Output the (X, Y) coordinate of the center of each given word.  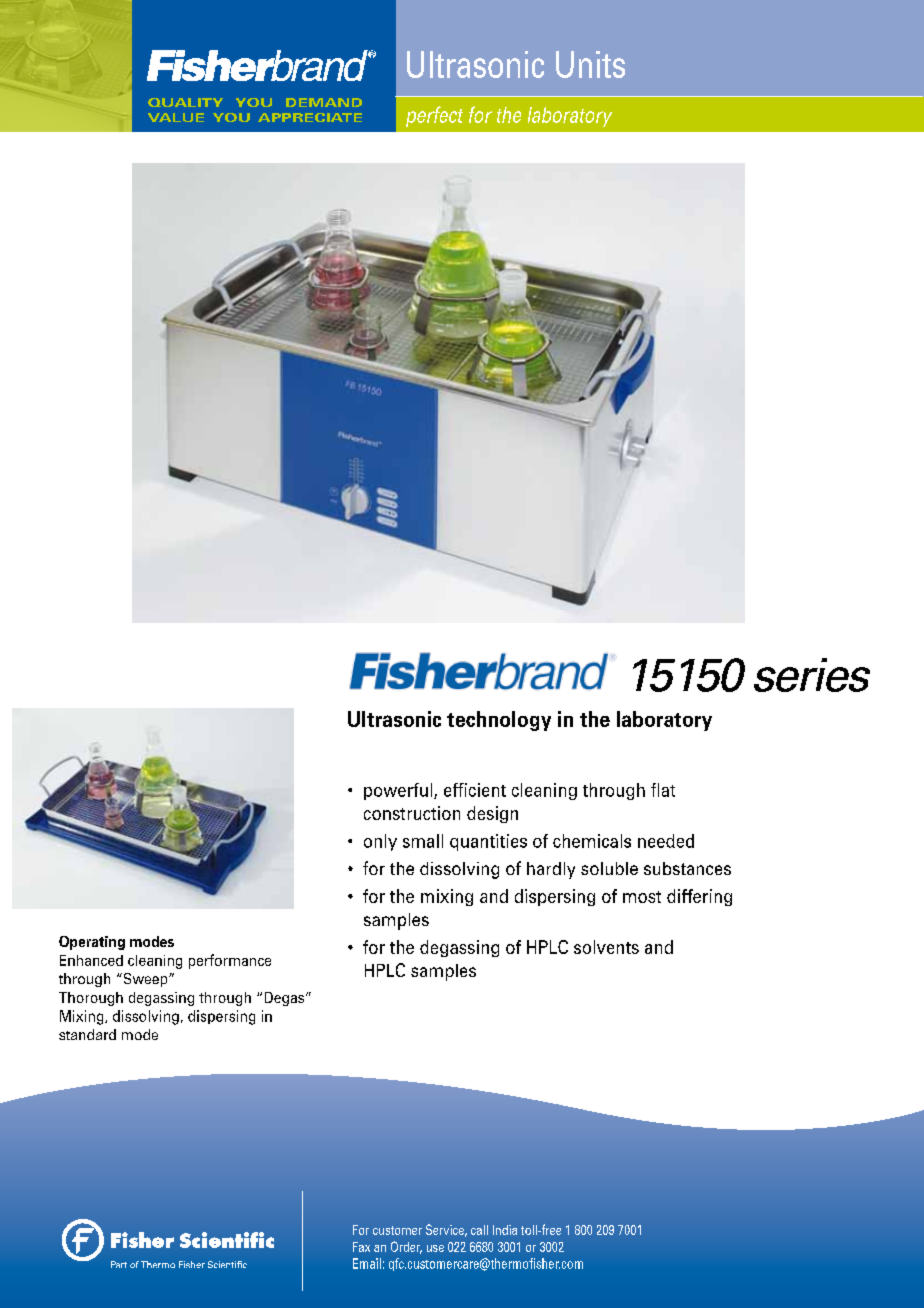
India (505, 1230)
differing (699, 897)
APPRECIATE (310, 117)
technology (499, 721)
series (812, 675)
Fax (361, 1247)
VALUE (176, 117)
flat (663, 790)
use (435, 1248)
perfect (434, 116)
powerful (399, 791)
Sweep (145, 980)
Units (590, 64)
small (423, 841)
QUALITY (185, 102)
